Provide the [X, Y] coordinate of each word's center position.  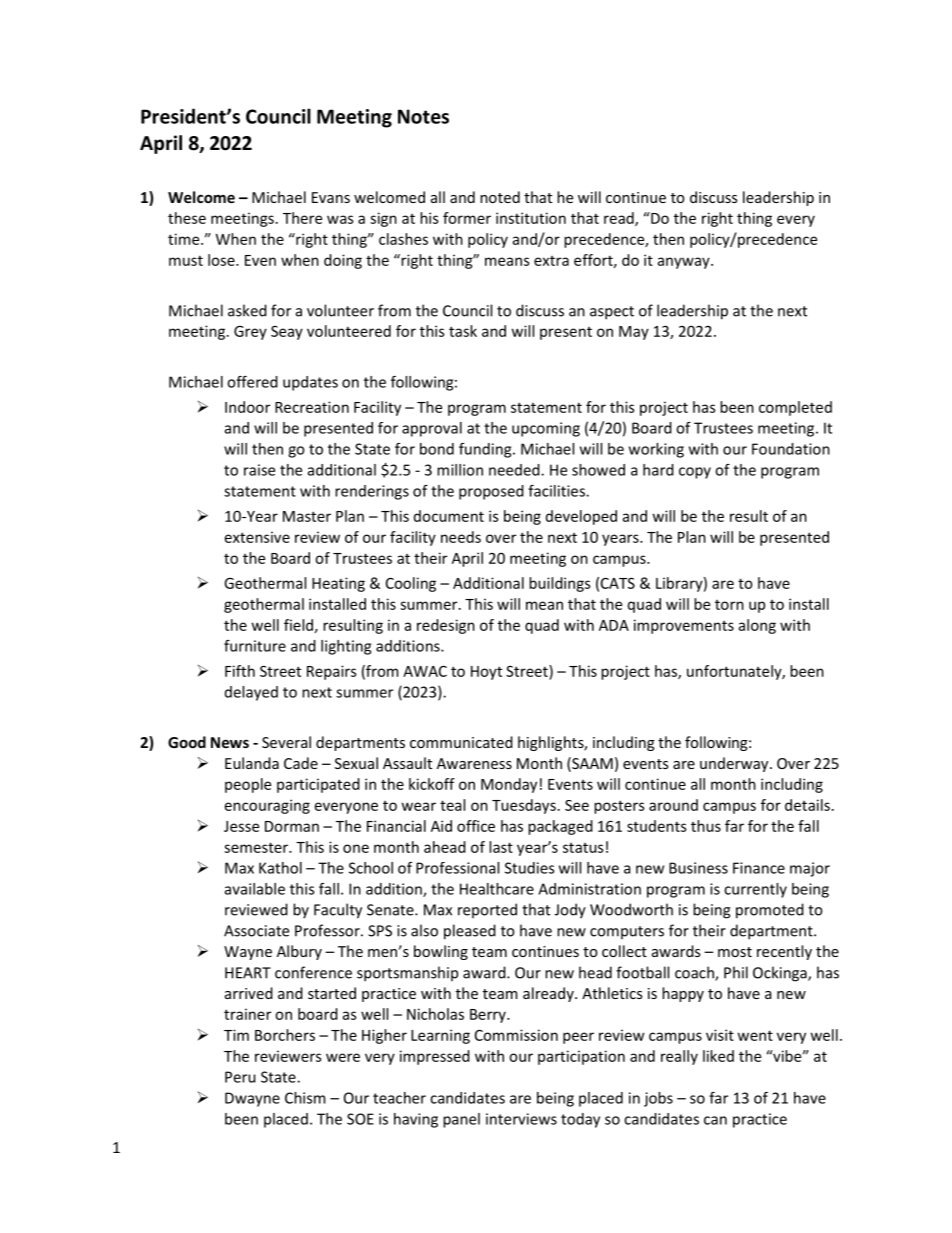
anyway [685, 263]
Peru [240, 1077]
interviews [521, 1119]
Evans [331, 197]
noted [500, 197]
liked [718, 1056]
